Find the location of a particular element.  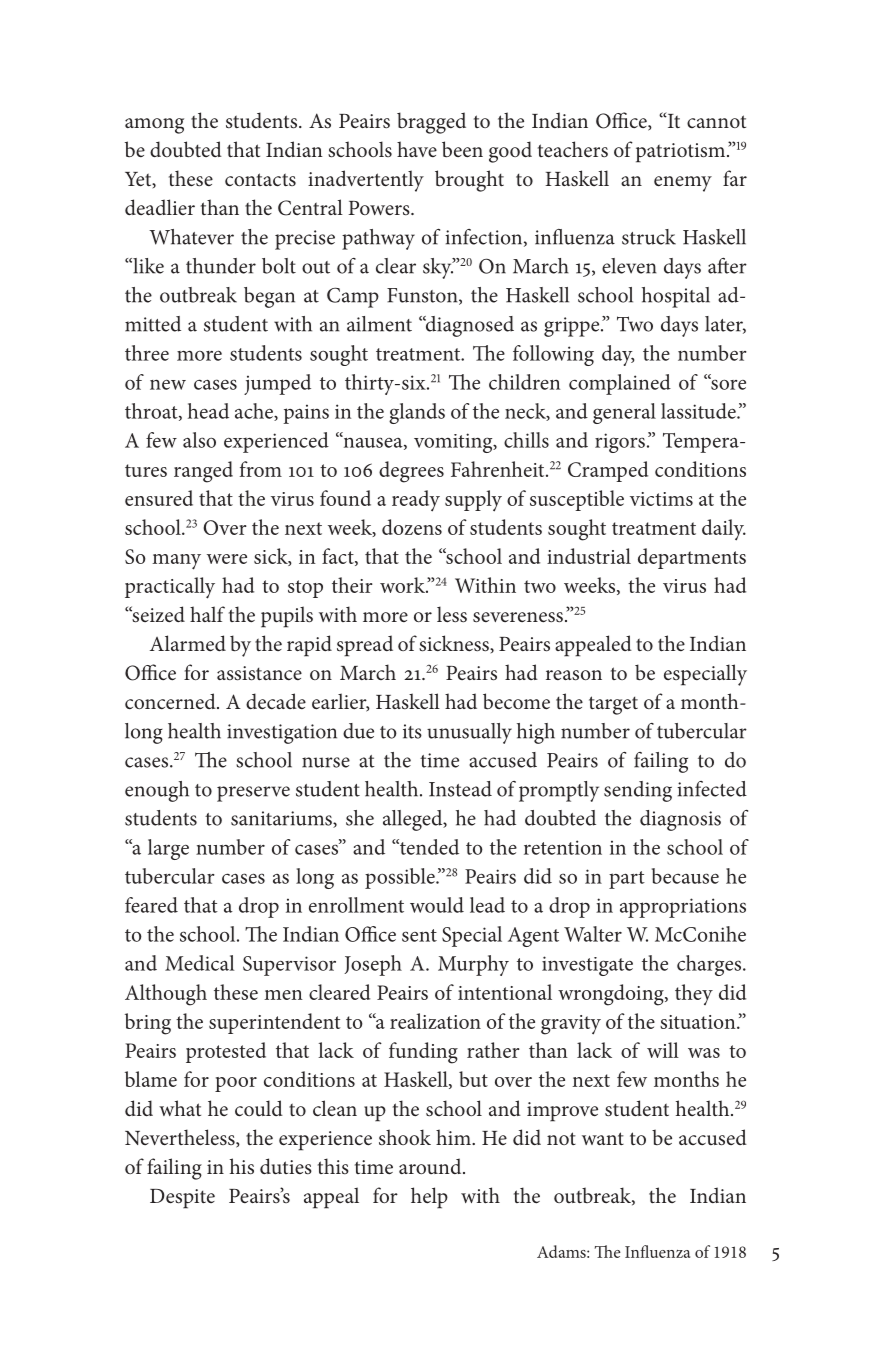

Despite is located at coordinates (182, 1199).
